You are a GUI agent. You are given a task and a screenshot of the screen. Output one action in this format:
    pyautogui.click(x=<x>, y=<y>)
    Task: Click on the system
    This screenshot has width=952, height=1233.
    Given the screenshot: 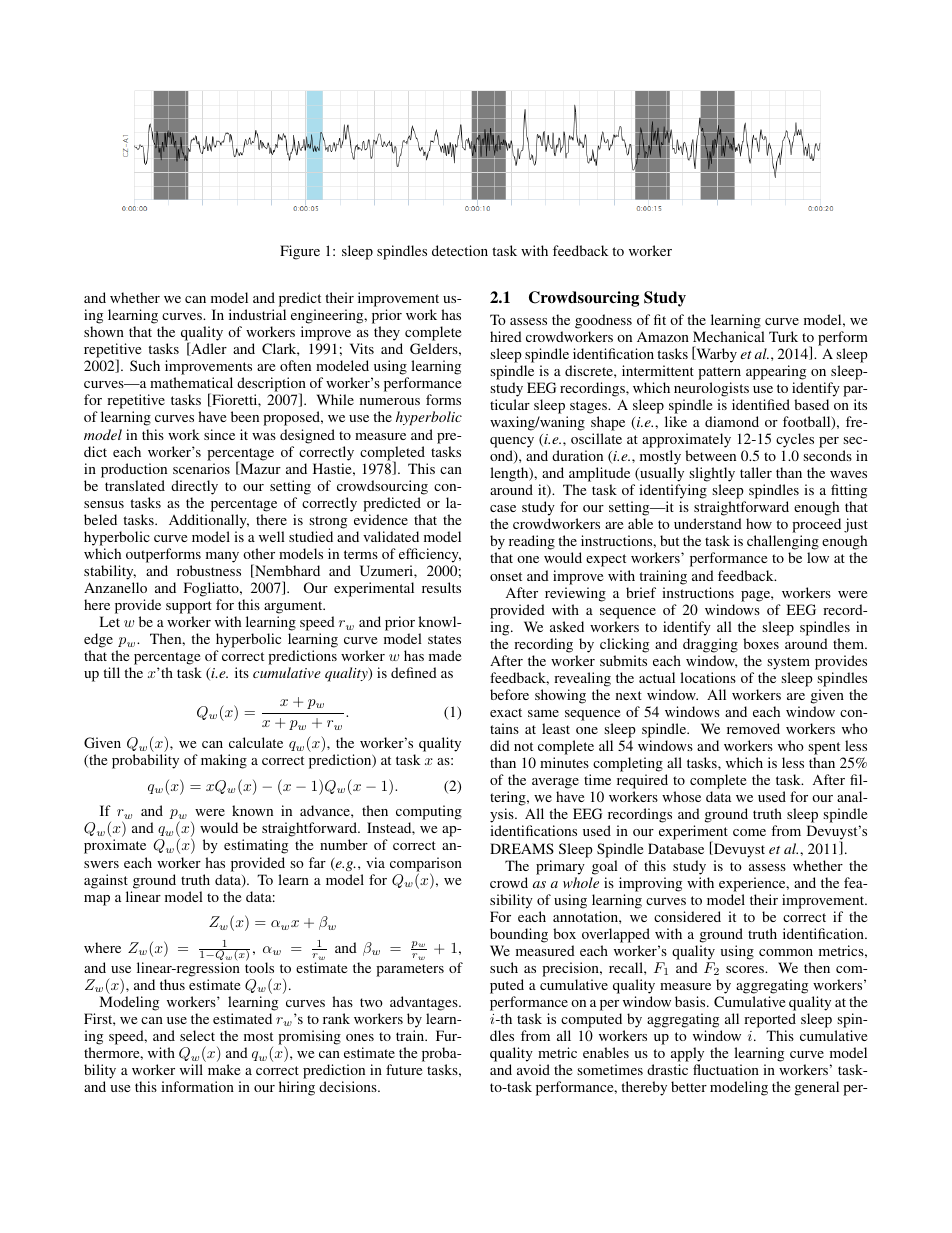 What is the action you would take?
    pyautogui.click(x=788, y=663)
